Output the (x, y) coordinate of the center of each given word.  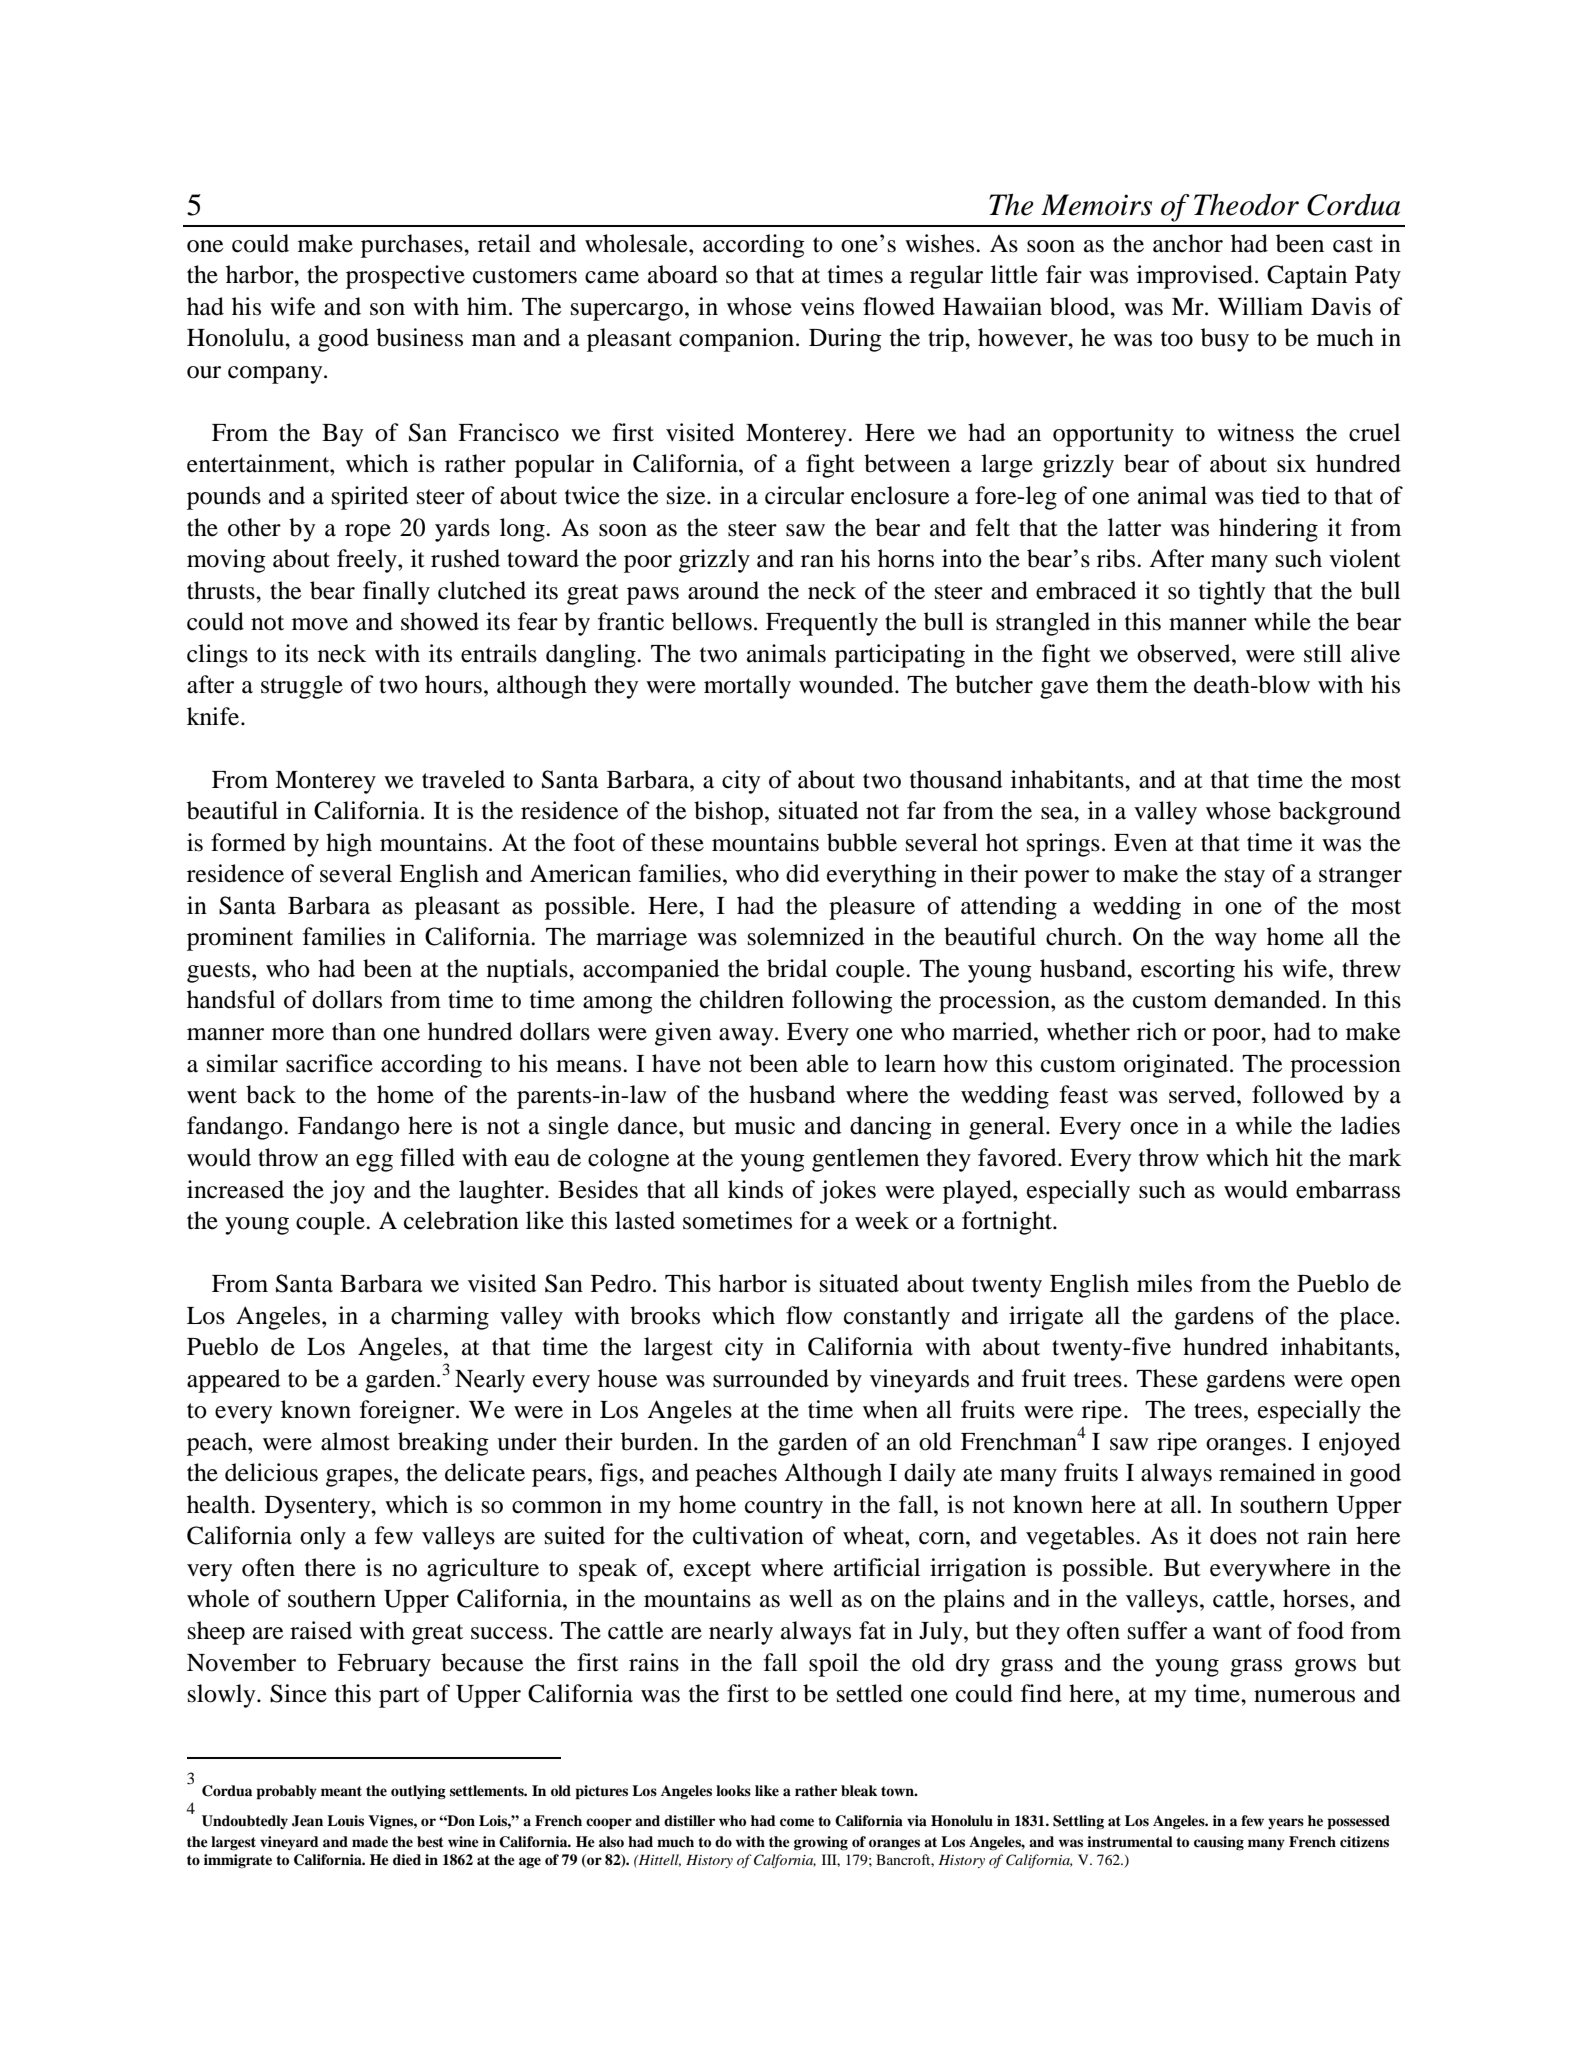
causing (1219, 1843)
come (797, 1822)
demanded (1268, 999)
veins (827, 306)
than (354, 1031)
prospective (405, 277)
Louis (345, 1821)
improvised (1195, 277)
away (747, 1037)
